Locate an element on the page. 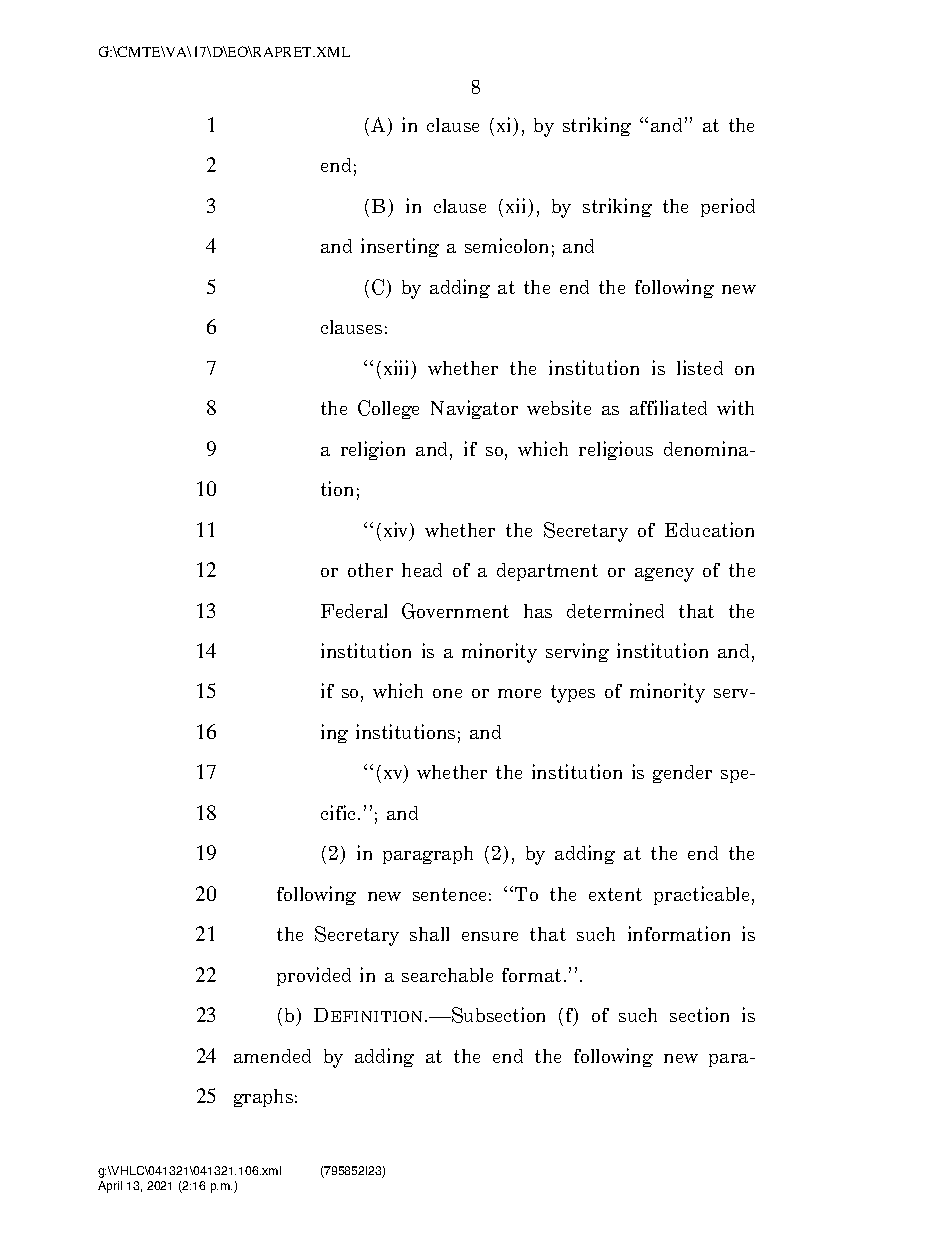 This image has width=952, height=1233. College is located at coordinates (388, 409).
